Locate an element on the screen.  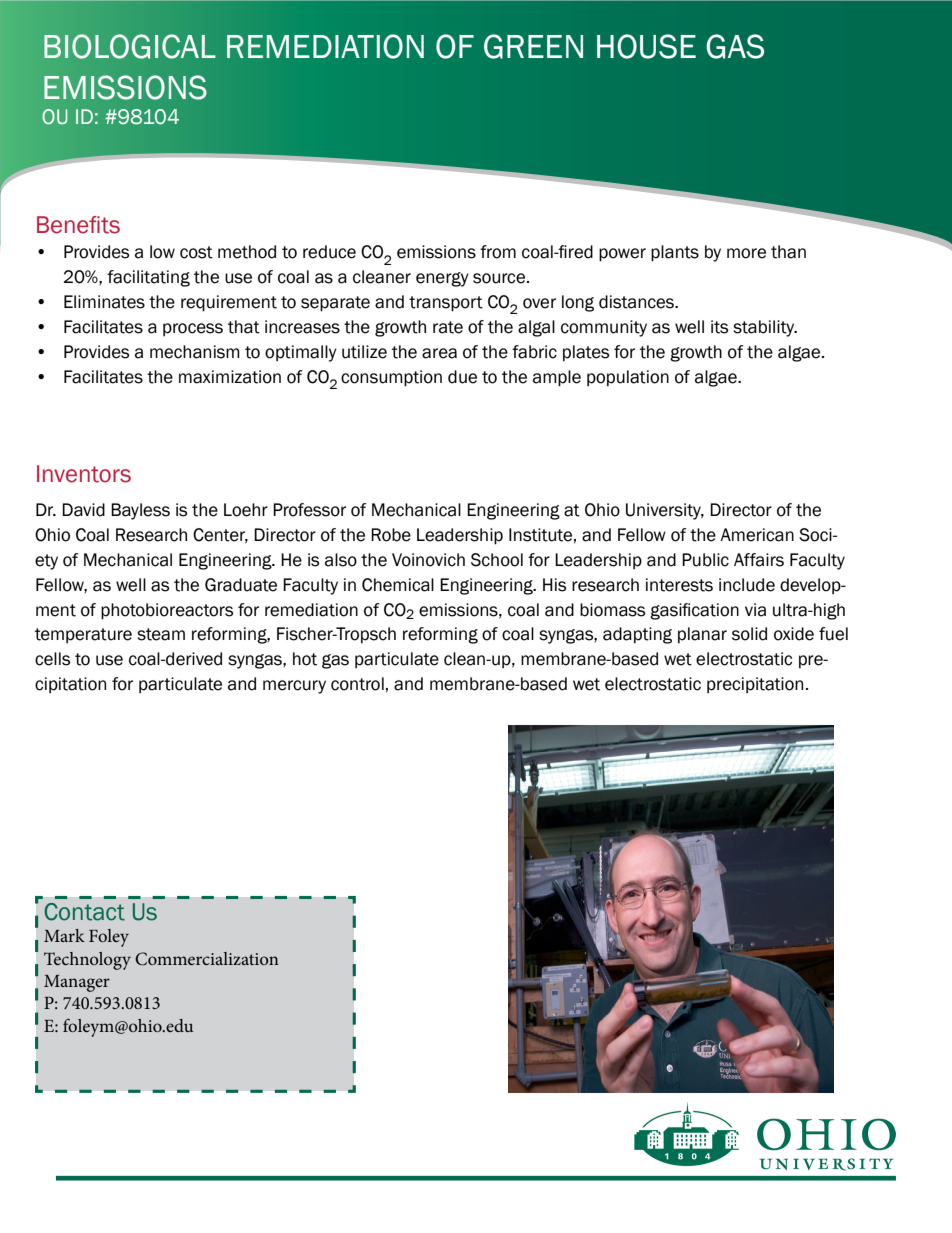
Technology is located at coordinates (87, 961).
